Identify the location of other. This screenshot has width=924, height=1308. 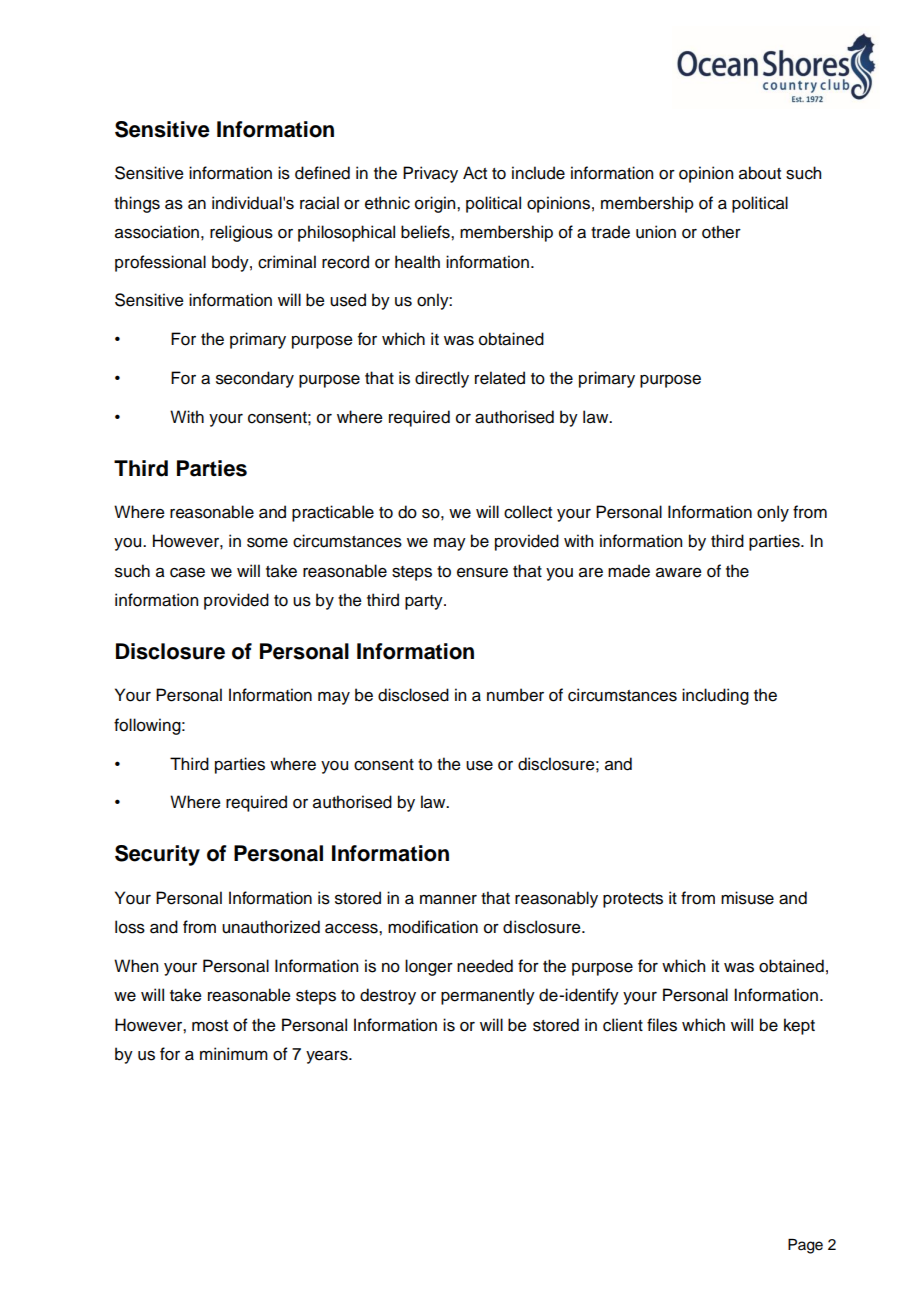
(721, 232).
